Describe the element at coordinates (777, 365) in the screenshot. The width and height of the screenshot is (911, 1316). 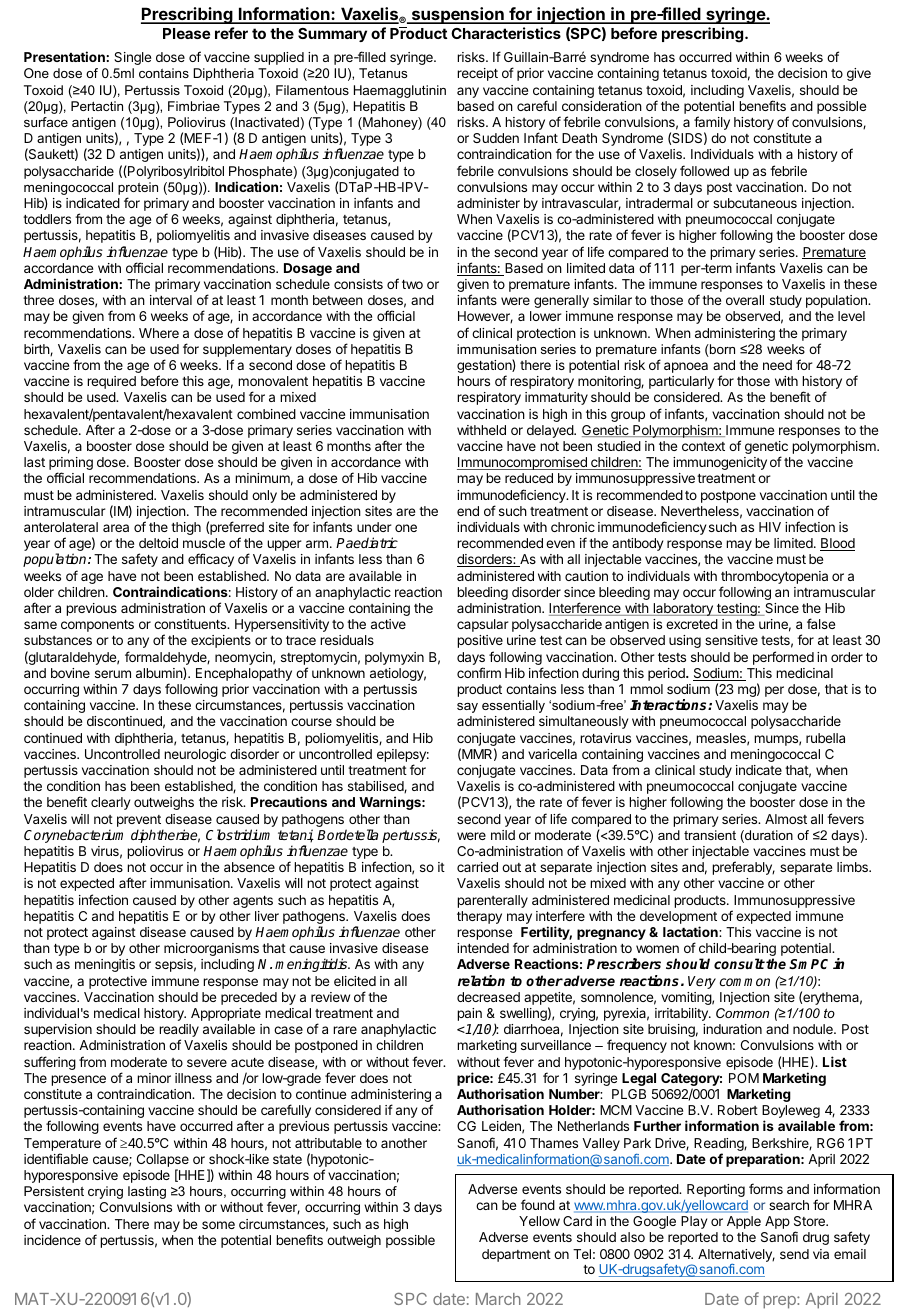
I see `need` at that location.
